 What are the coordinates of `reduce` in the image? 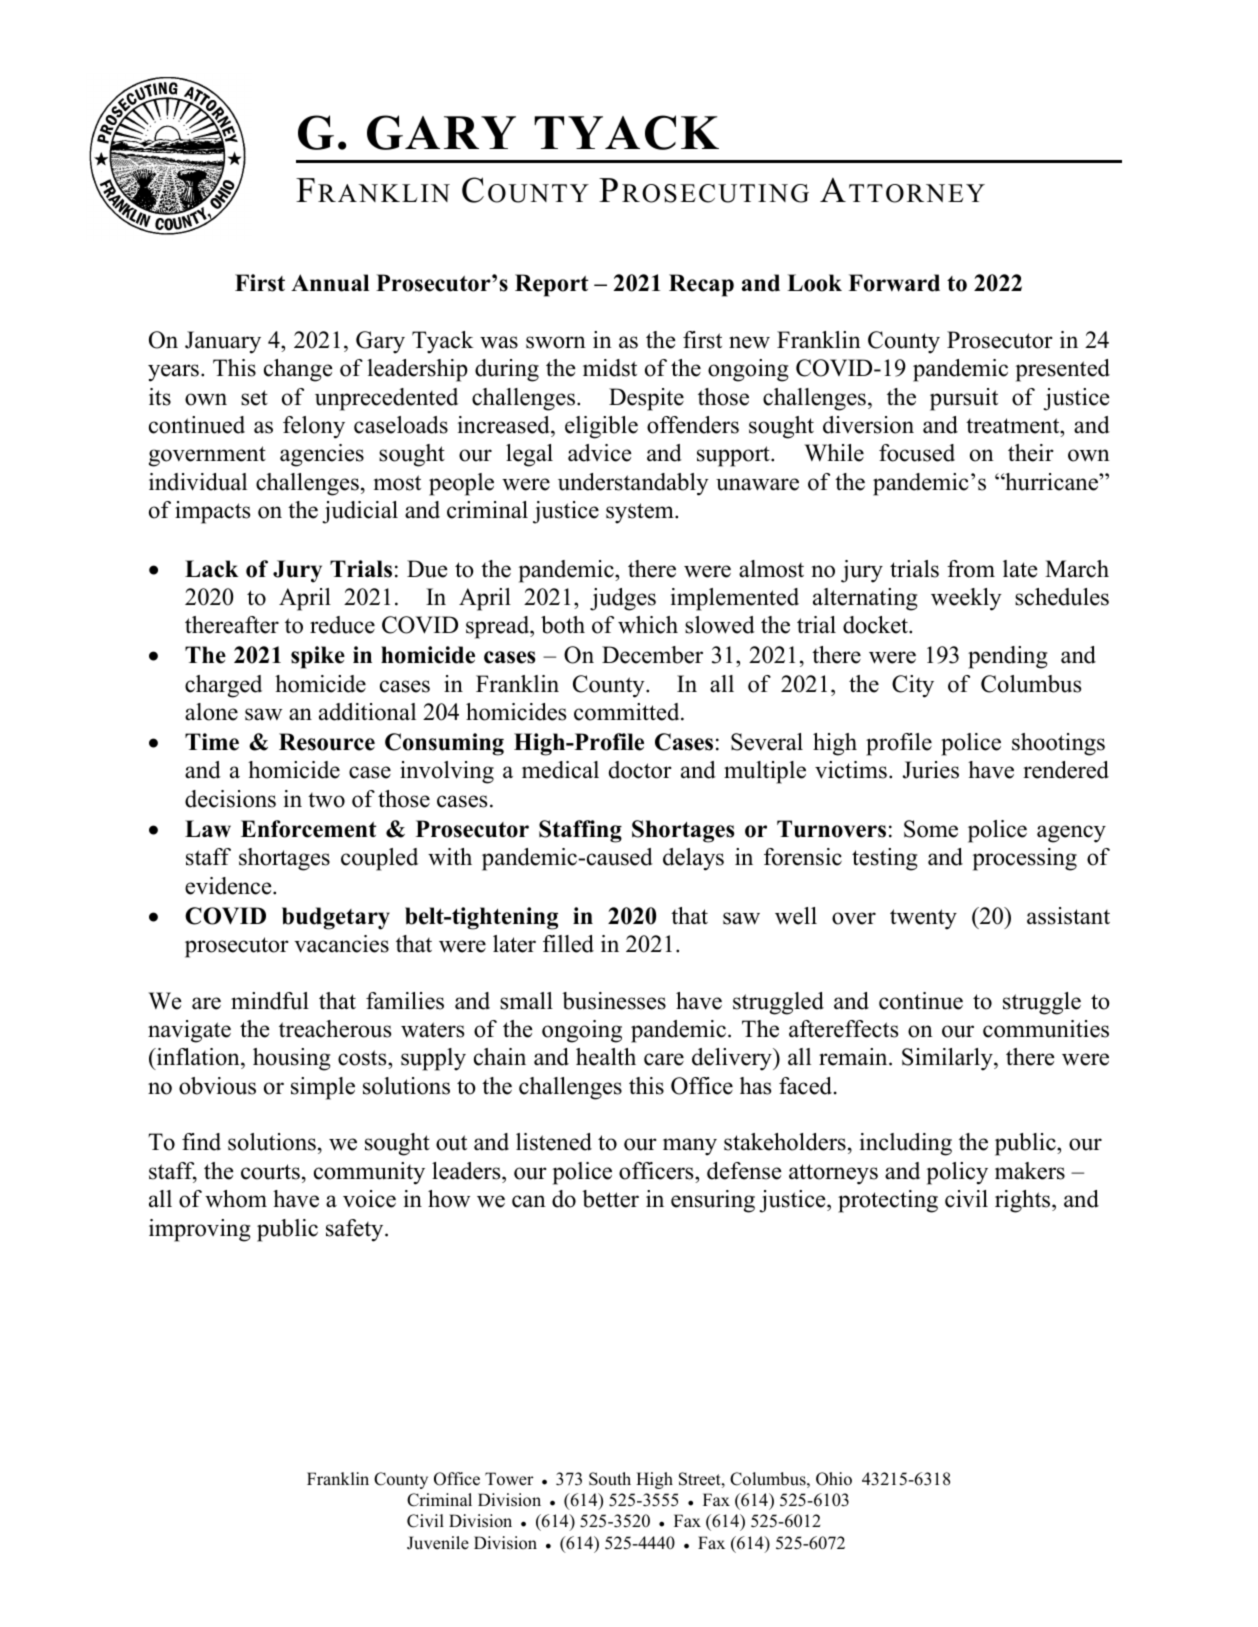 It's located at (342, 625).
